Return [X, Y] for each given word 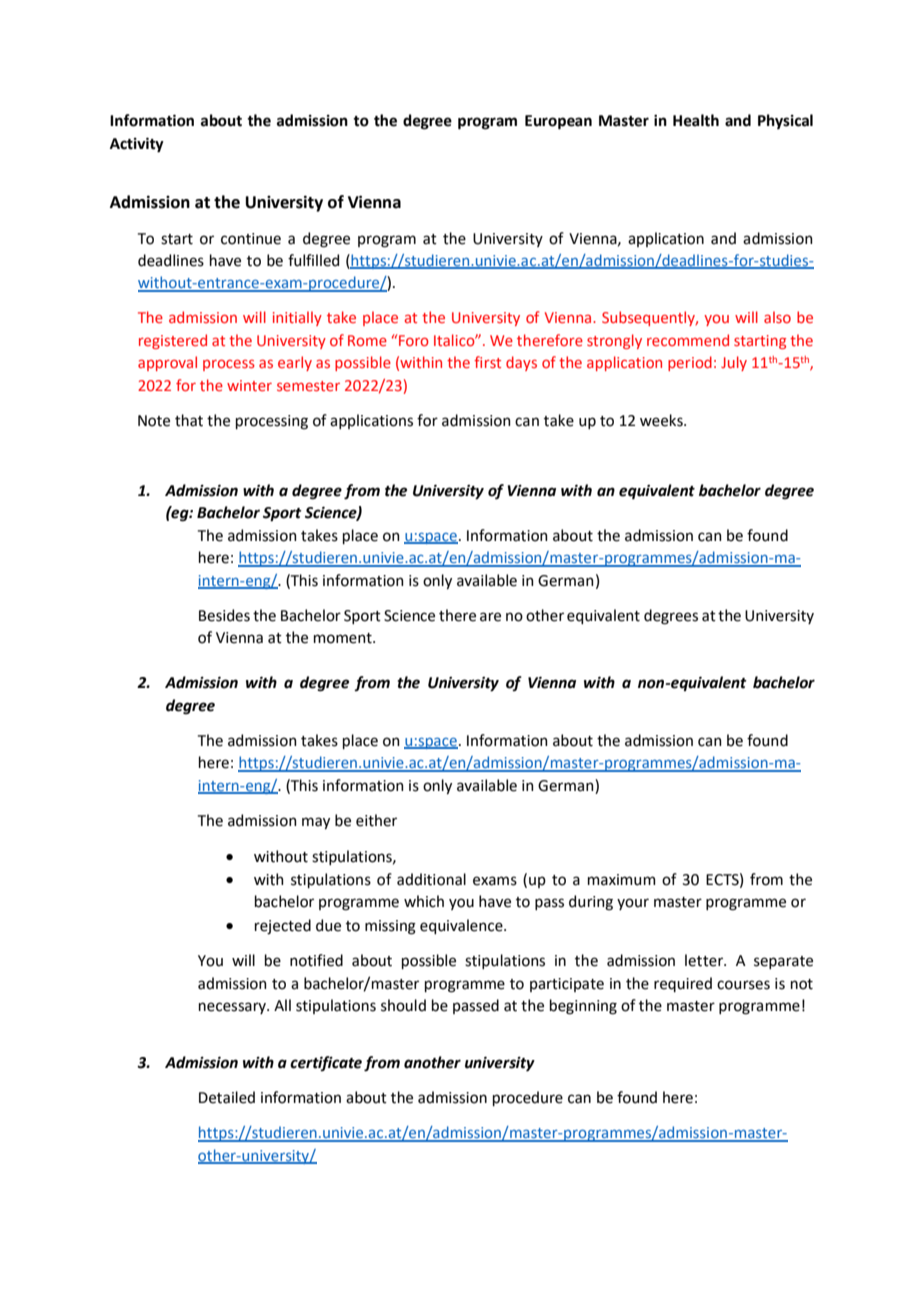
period [690, 363]
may [316, 823]
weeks [662, 420]
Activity [137, 145]
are [490, 617]
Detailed [227, 1097]
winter [249, 385]
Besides [224, 615]
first [487, 362]
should [403, 1005]
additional [431, 879]
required [683, 984]
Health [696, 120]
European [558, 122]
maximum [622, 880]
